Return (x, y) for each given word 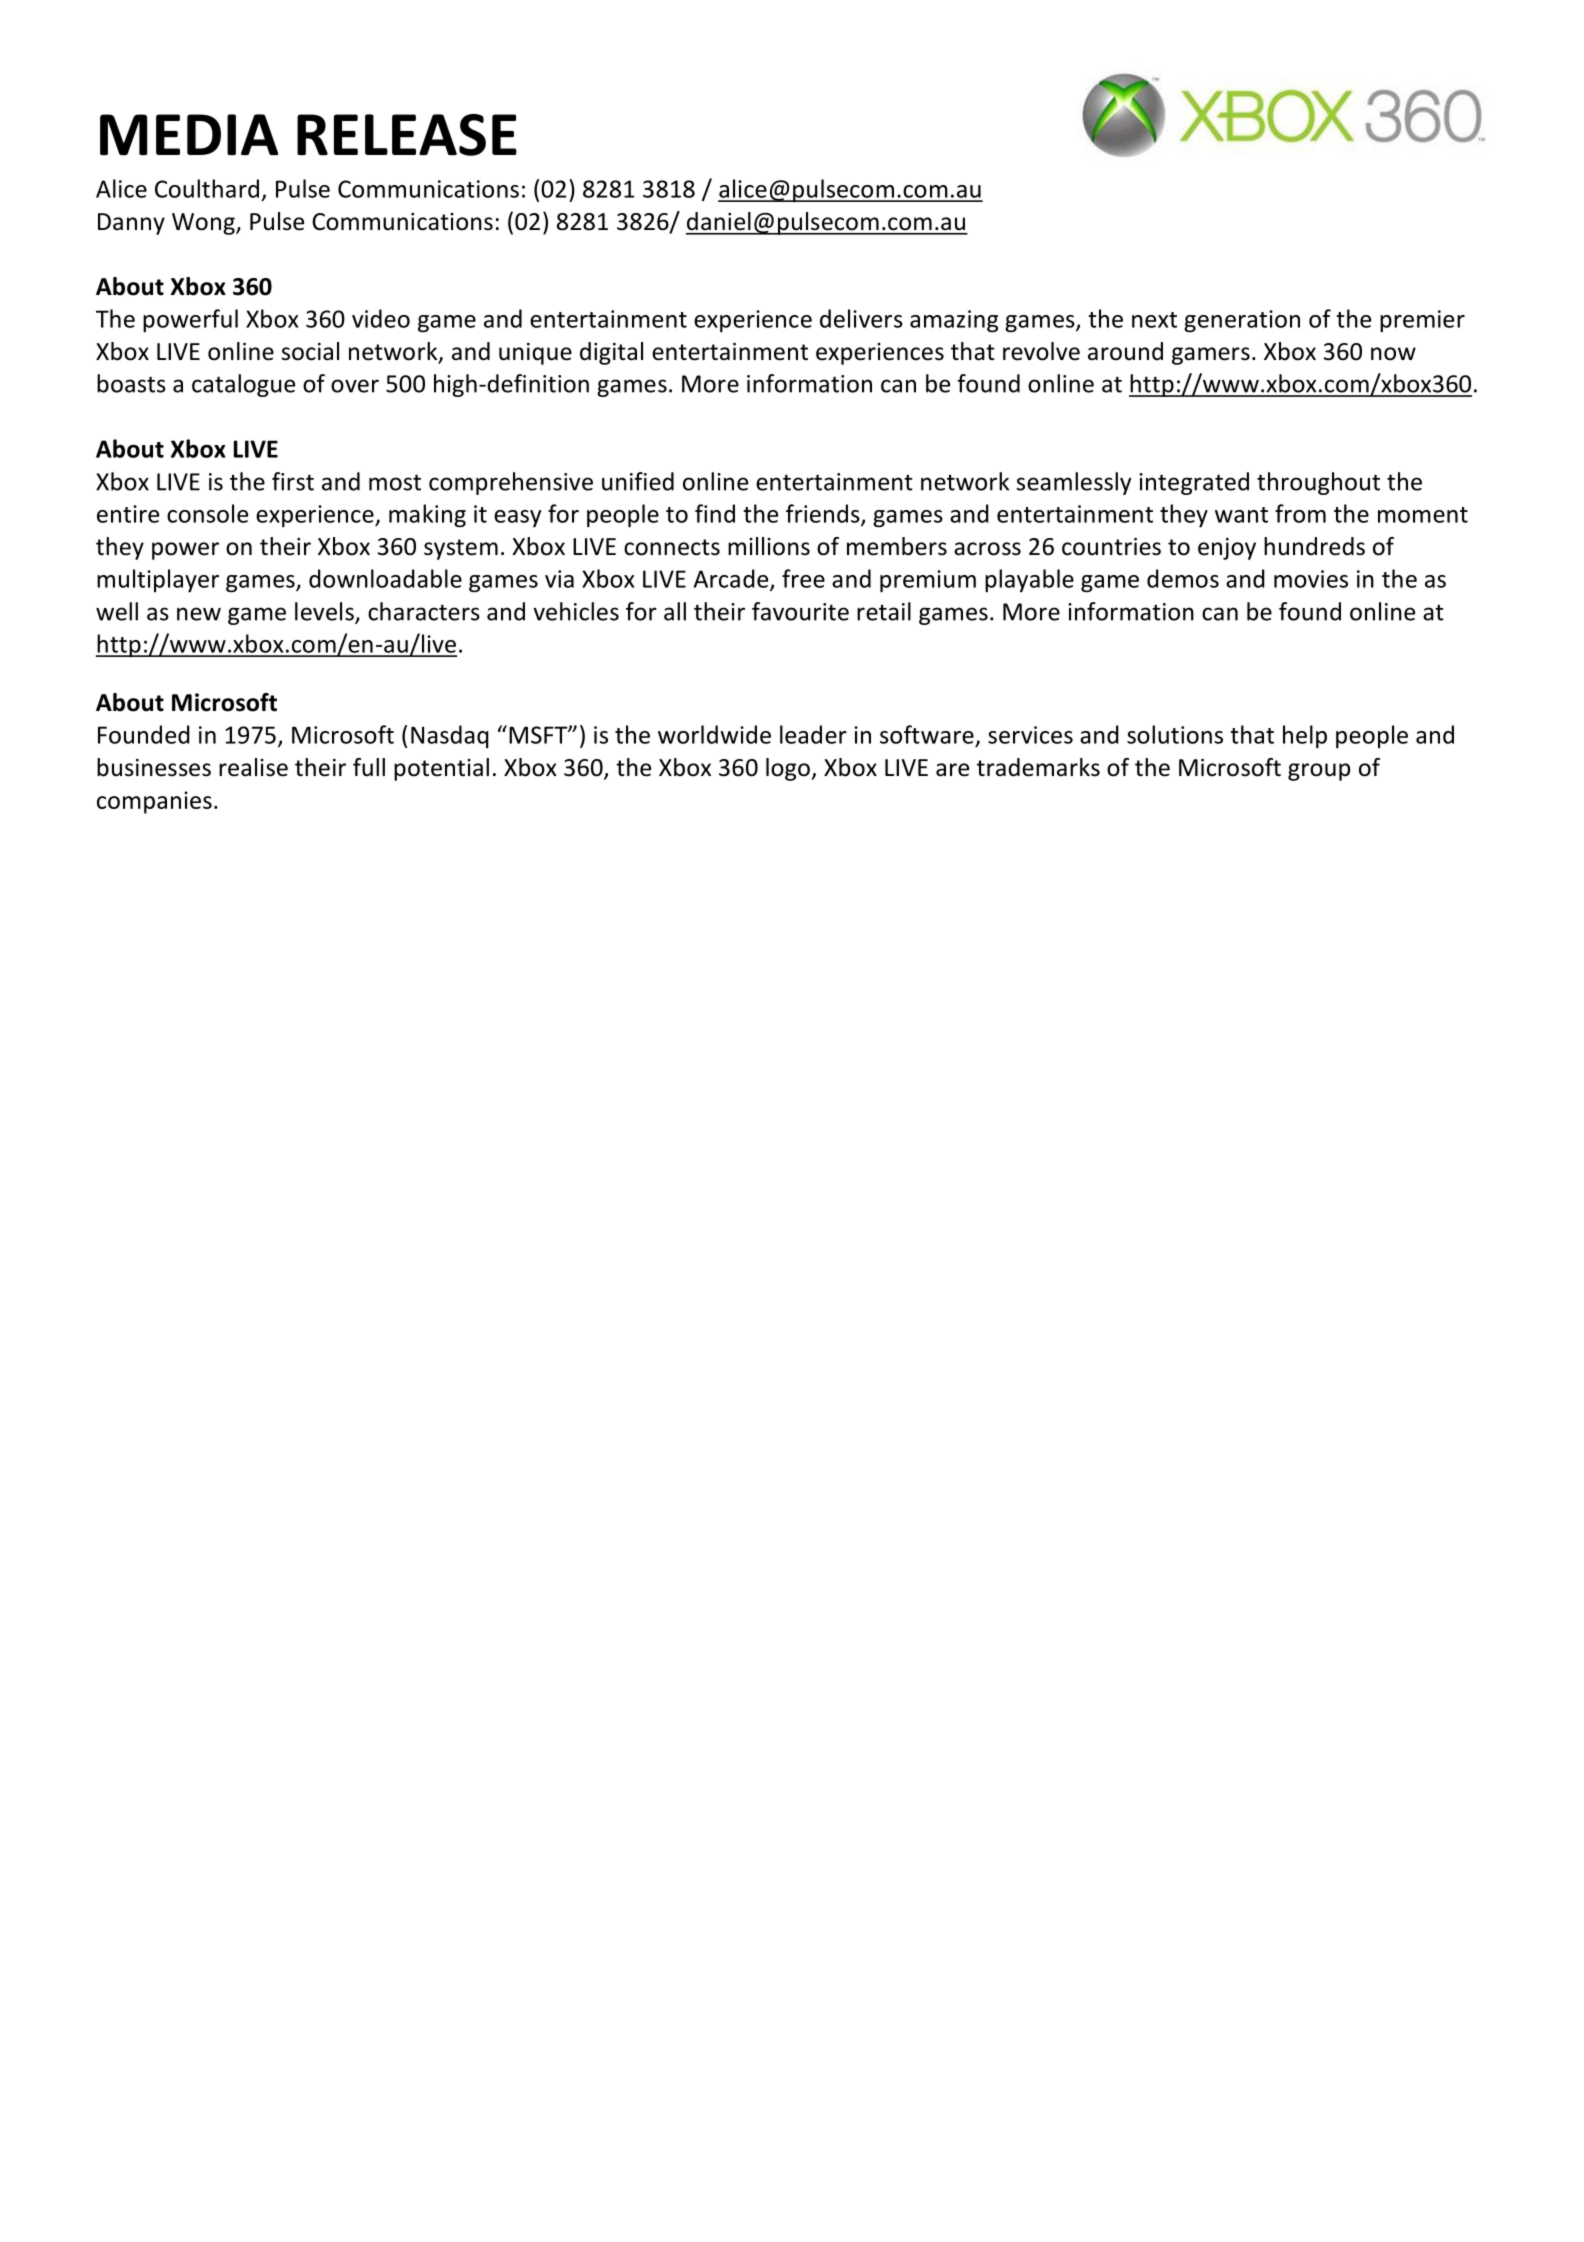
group (1319, 772)
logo (789, 769)
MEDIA (189, 134)
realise (253, 767)
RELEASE (407, 135)
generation (1242, 321)
